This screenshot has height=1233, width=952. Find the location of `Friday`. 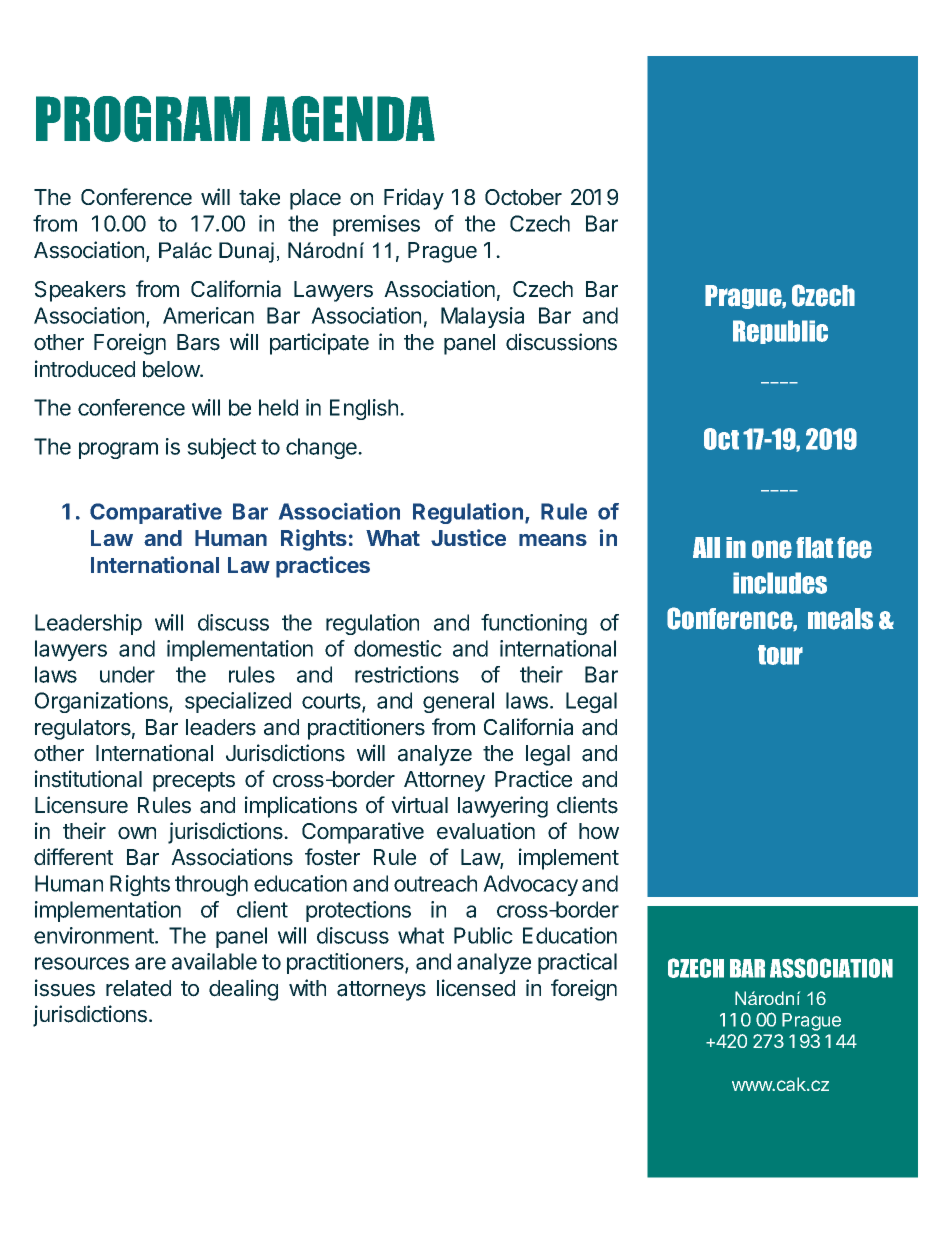

Friday is located at coordinates (414, 199).
